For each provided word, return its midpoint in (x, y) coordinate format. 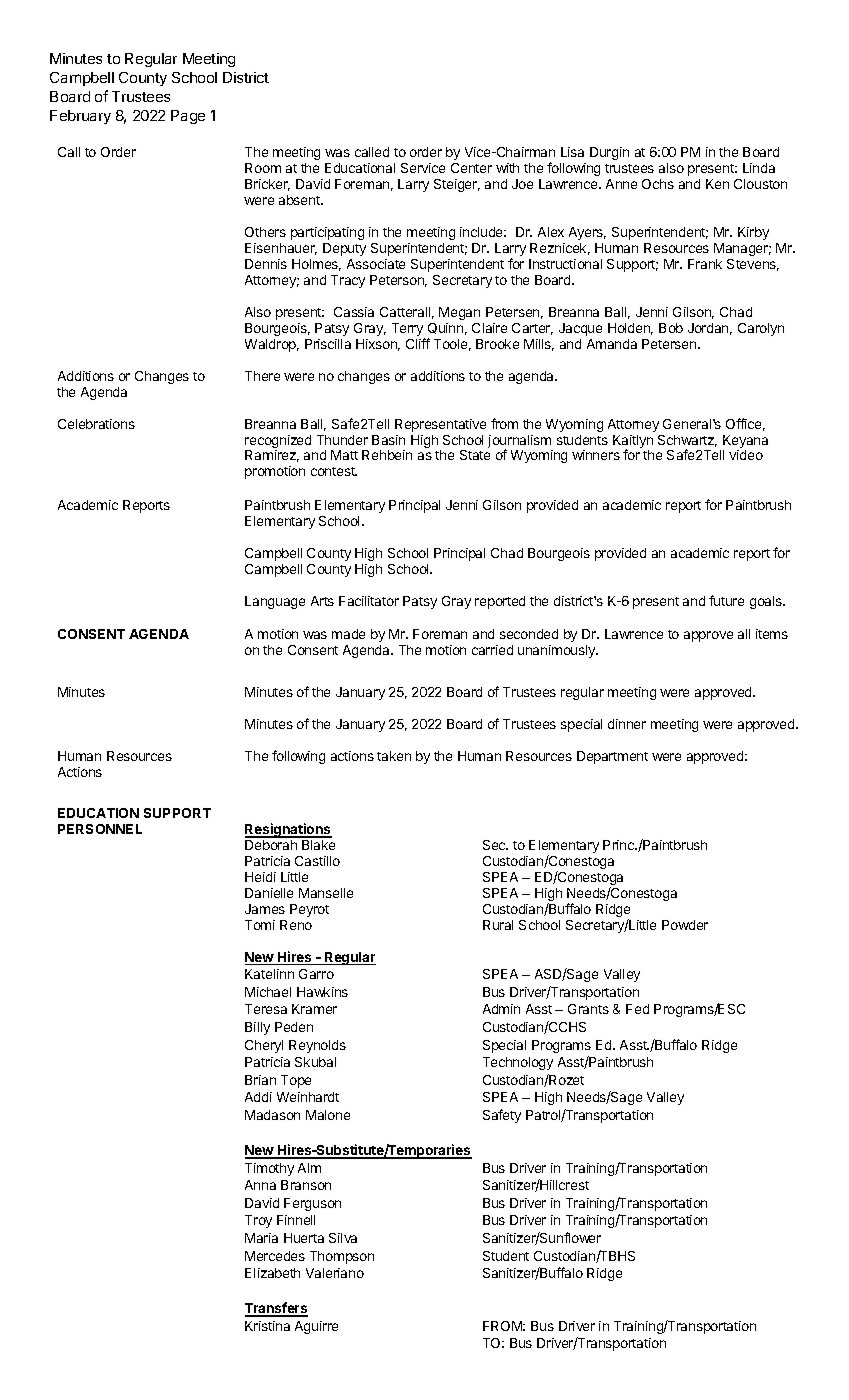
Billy (257, 1028)
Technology (518, 1063)
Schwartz (687, 441)
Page (188, 117)
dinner (627, 724)
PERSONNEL (100, 829)
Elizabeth (272, 1273)
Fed (637, 1009)
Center (471, 168)
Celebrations (96, 424)
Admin (501, 1009)
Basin (388, 440)
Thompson (342, 1257)
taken (394, 756)
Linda (759, 168)
